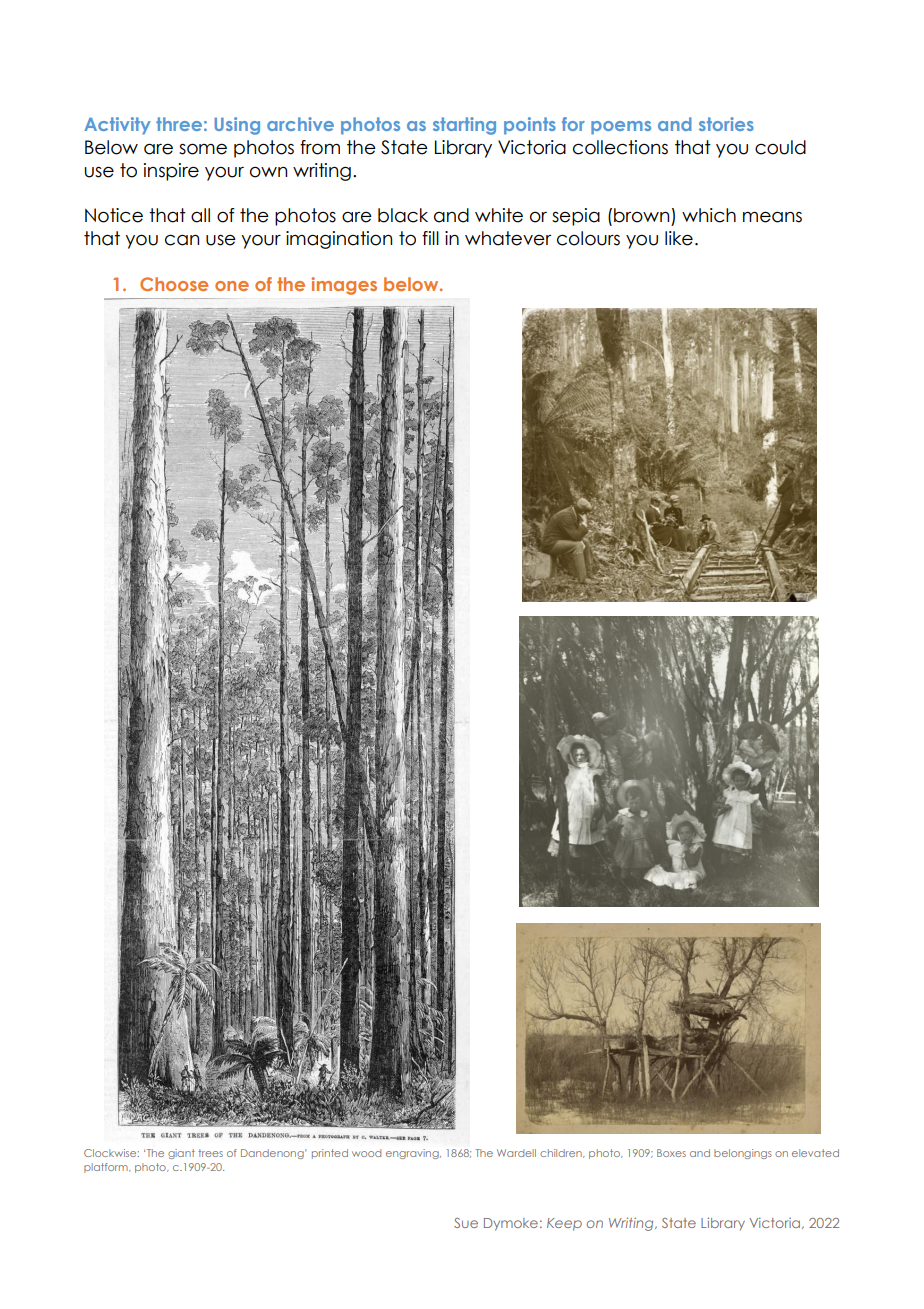  I want to click on trees, so click(210, 1153).
